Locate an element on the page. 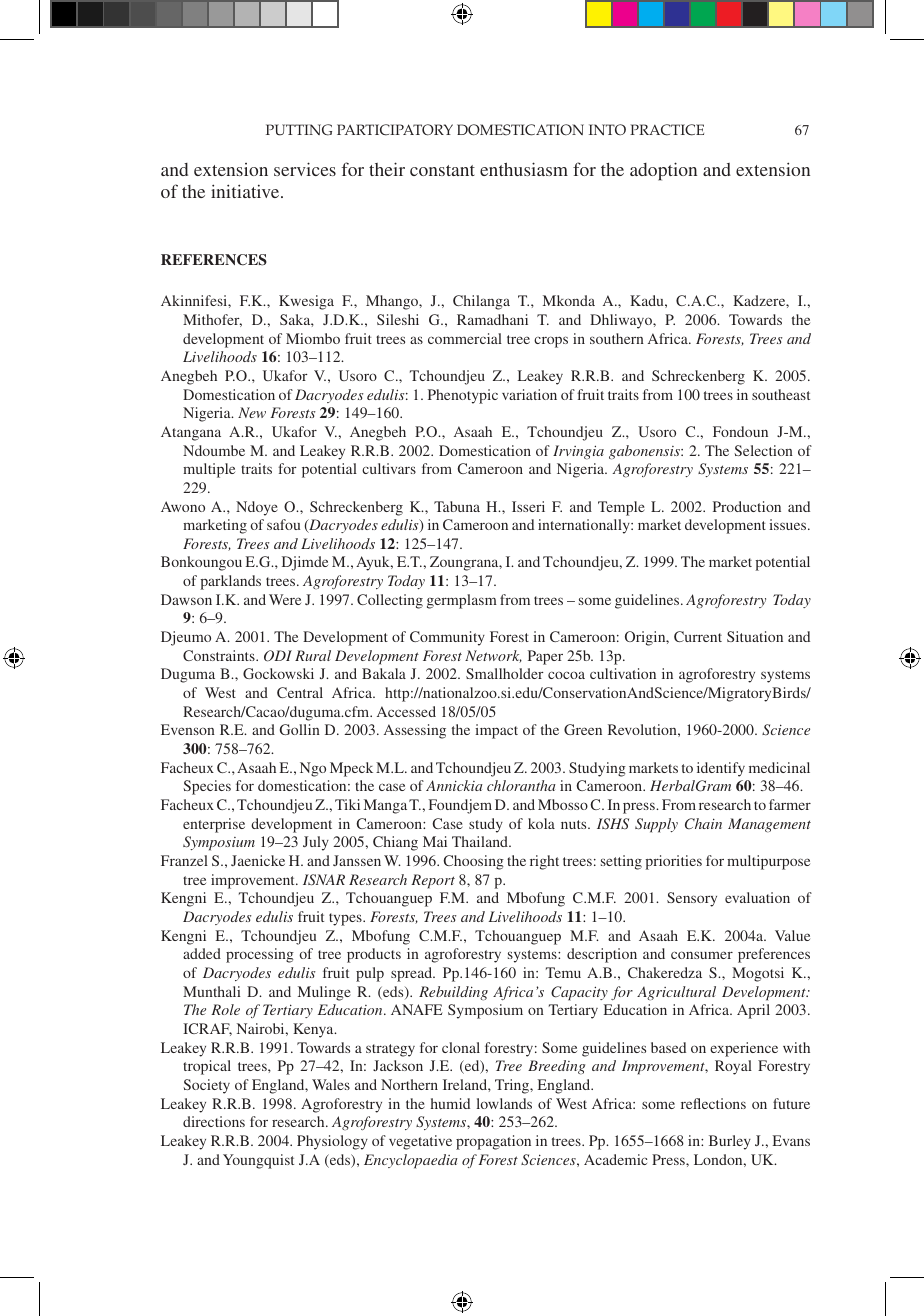 Image resolution: width=924 pixels, height=1316 pixels. Choosing is located at coordinates (473, 862).
